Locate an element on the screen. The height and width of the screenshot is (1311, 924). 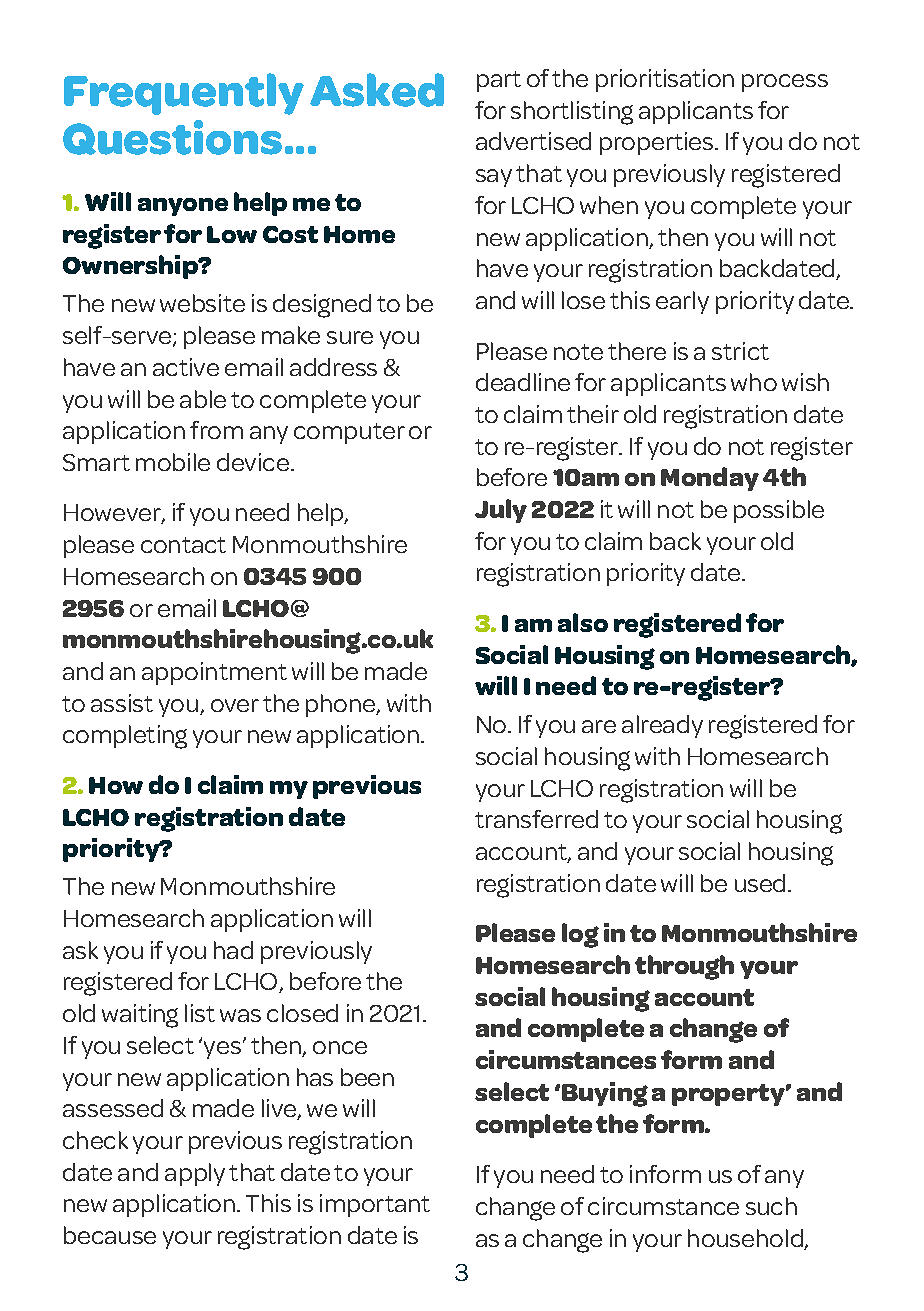
Frequently is located at coordinates (184, 94).
